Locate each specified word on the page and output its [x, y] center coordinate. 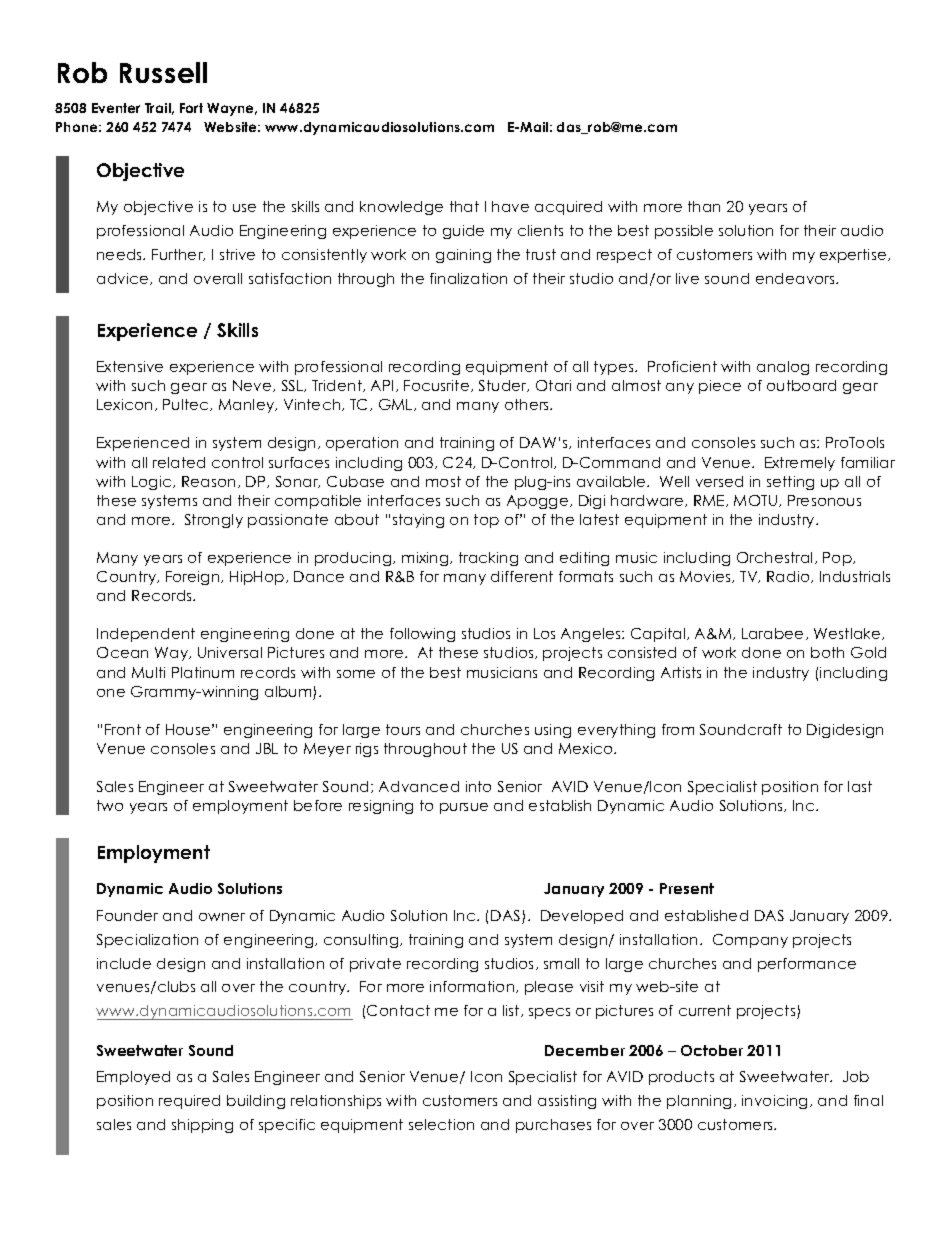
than [704, 206]
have [510, 206]
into [478, 786]
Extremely [800, 464]
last [860, 786]
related [179, 462]
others [528, 404]
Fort [191, 108]
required [189, 1102]
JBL [267, 748]
